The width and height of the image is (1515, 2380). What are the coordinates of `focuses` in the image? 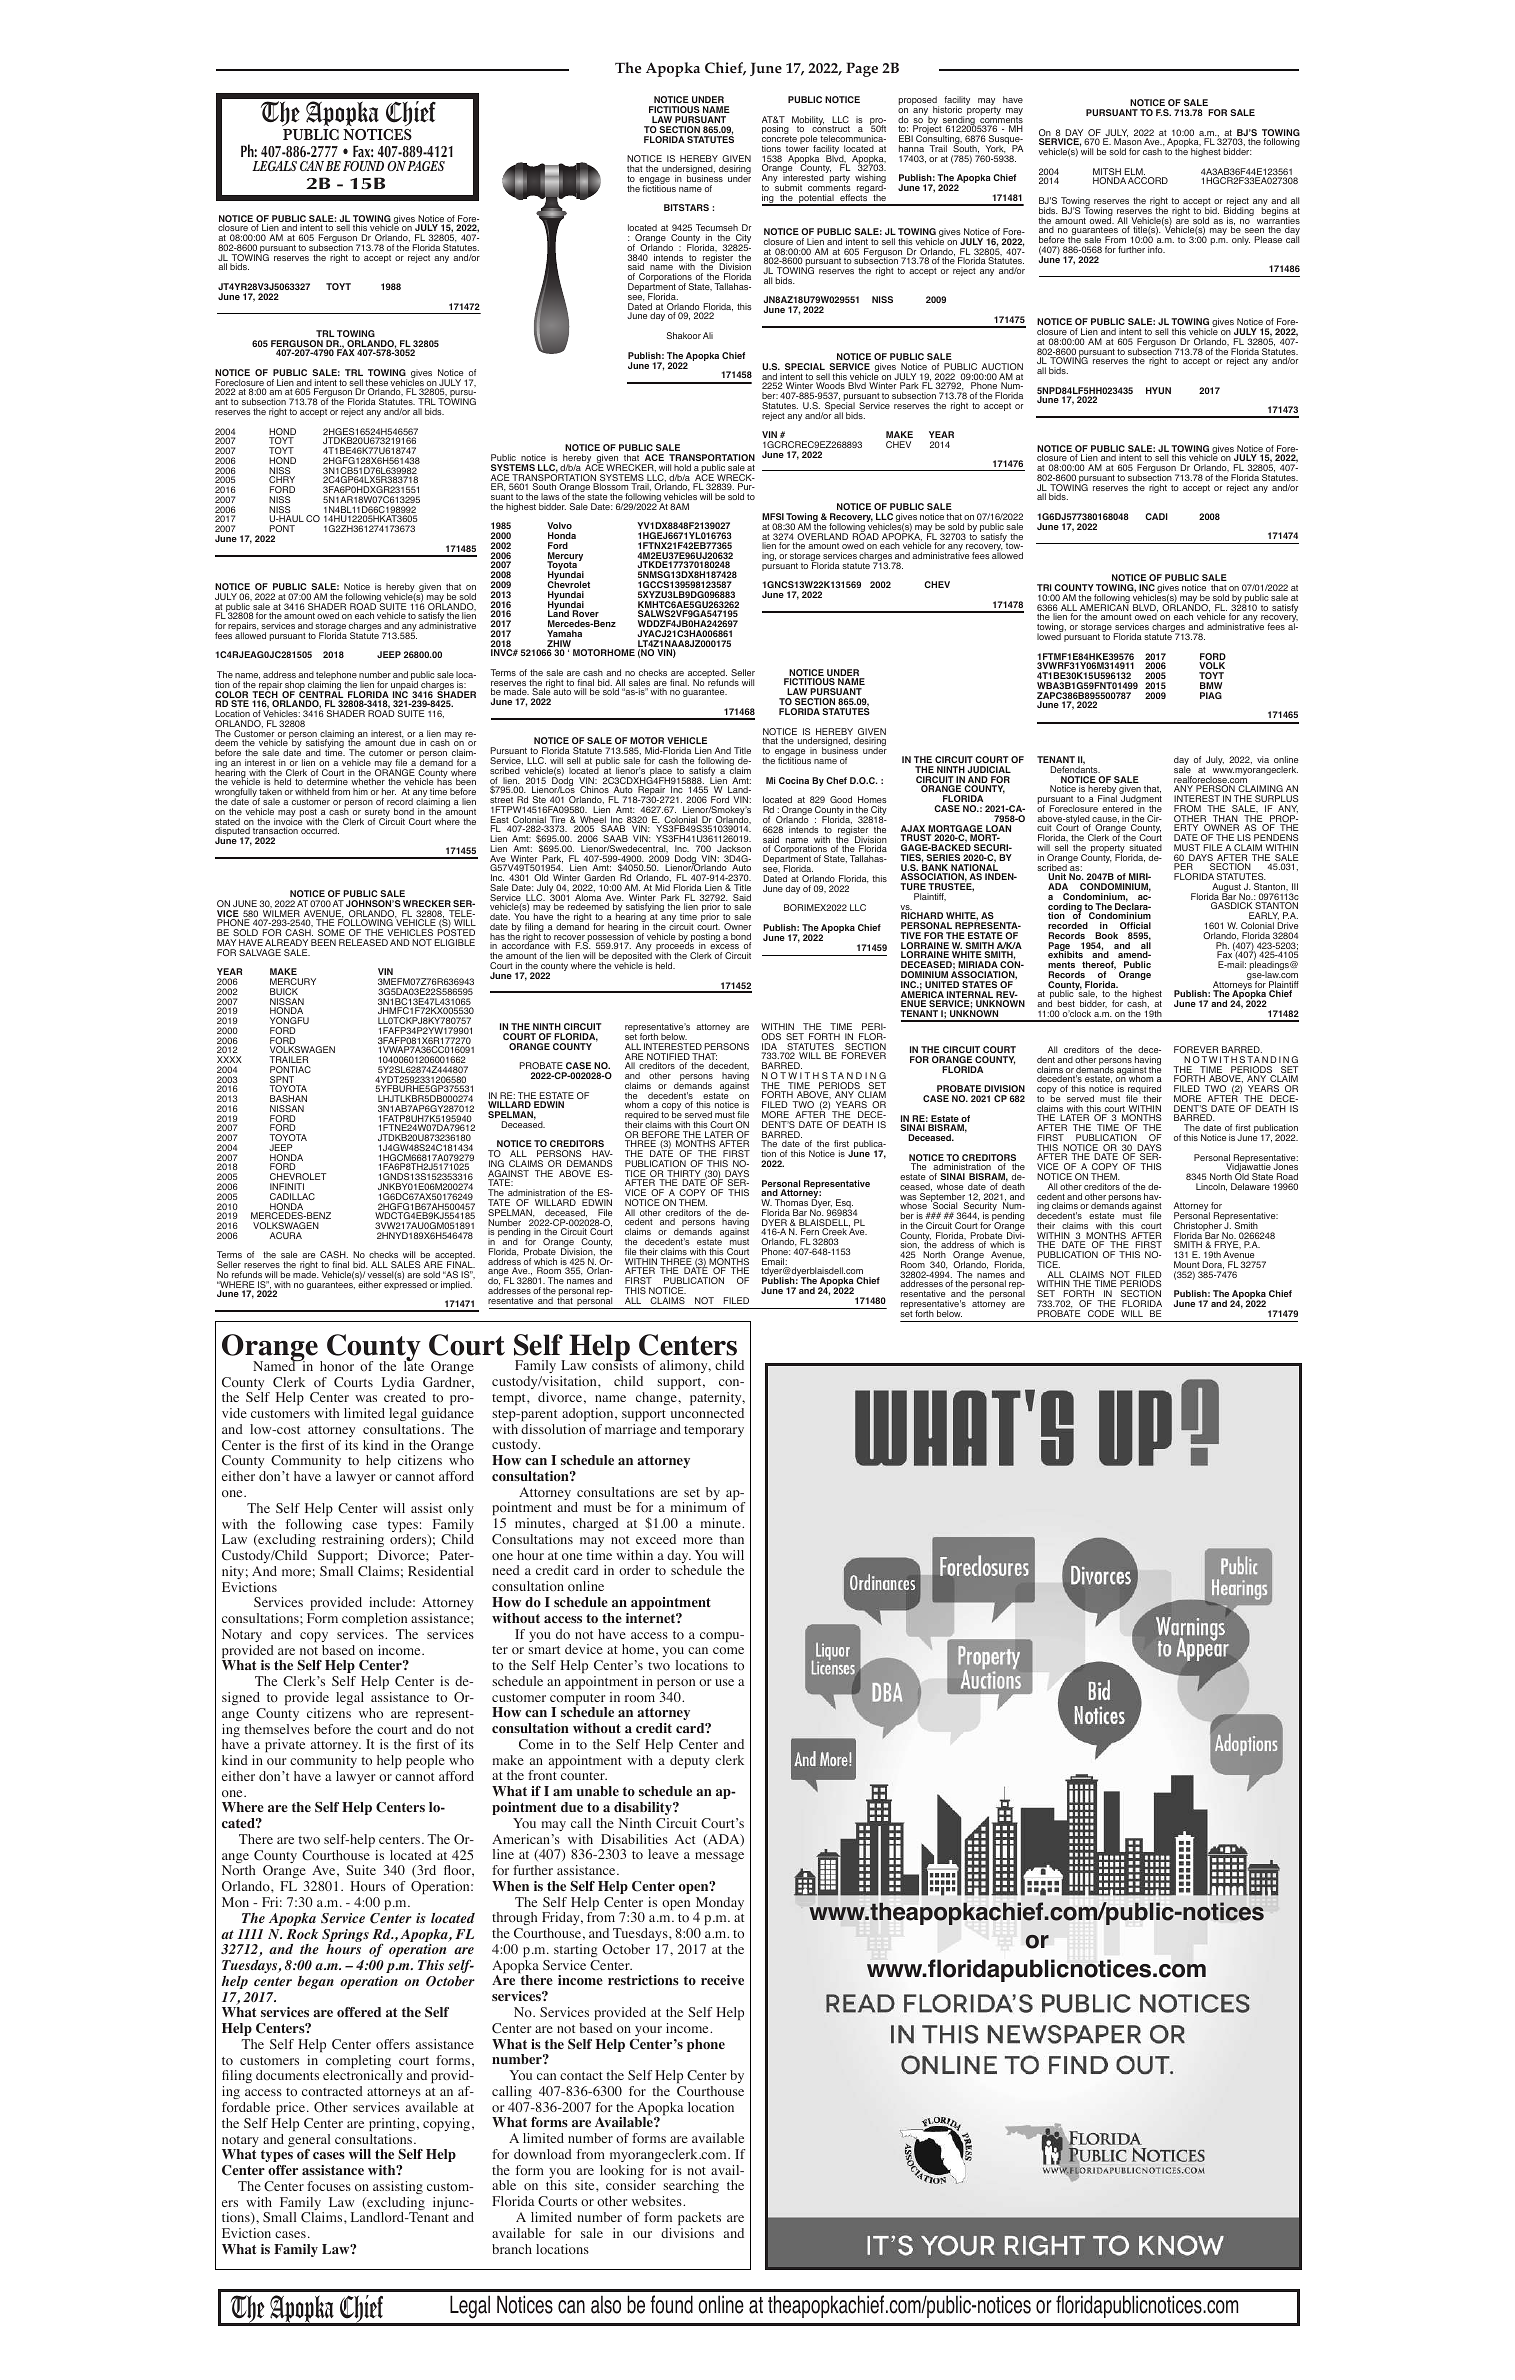 It's located at (329, 2186).
